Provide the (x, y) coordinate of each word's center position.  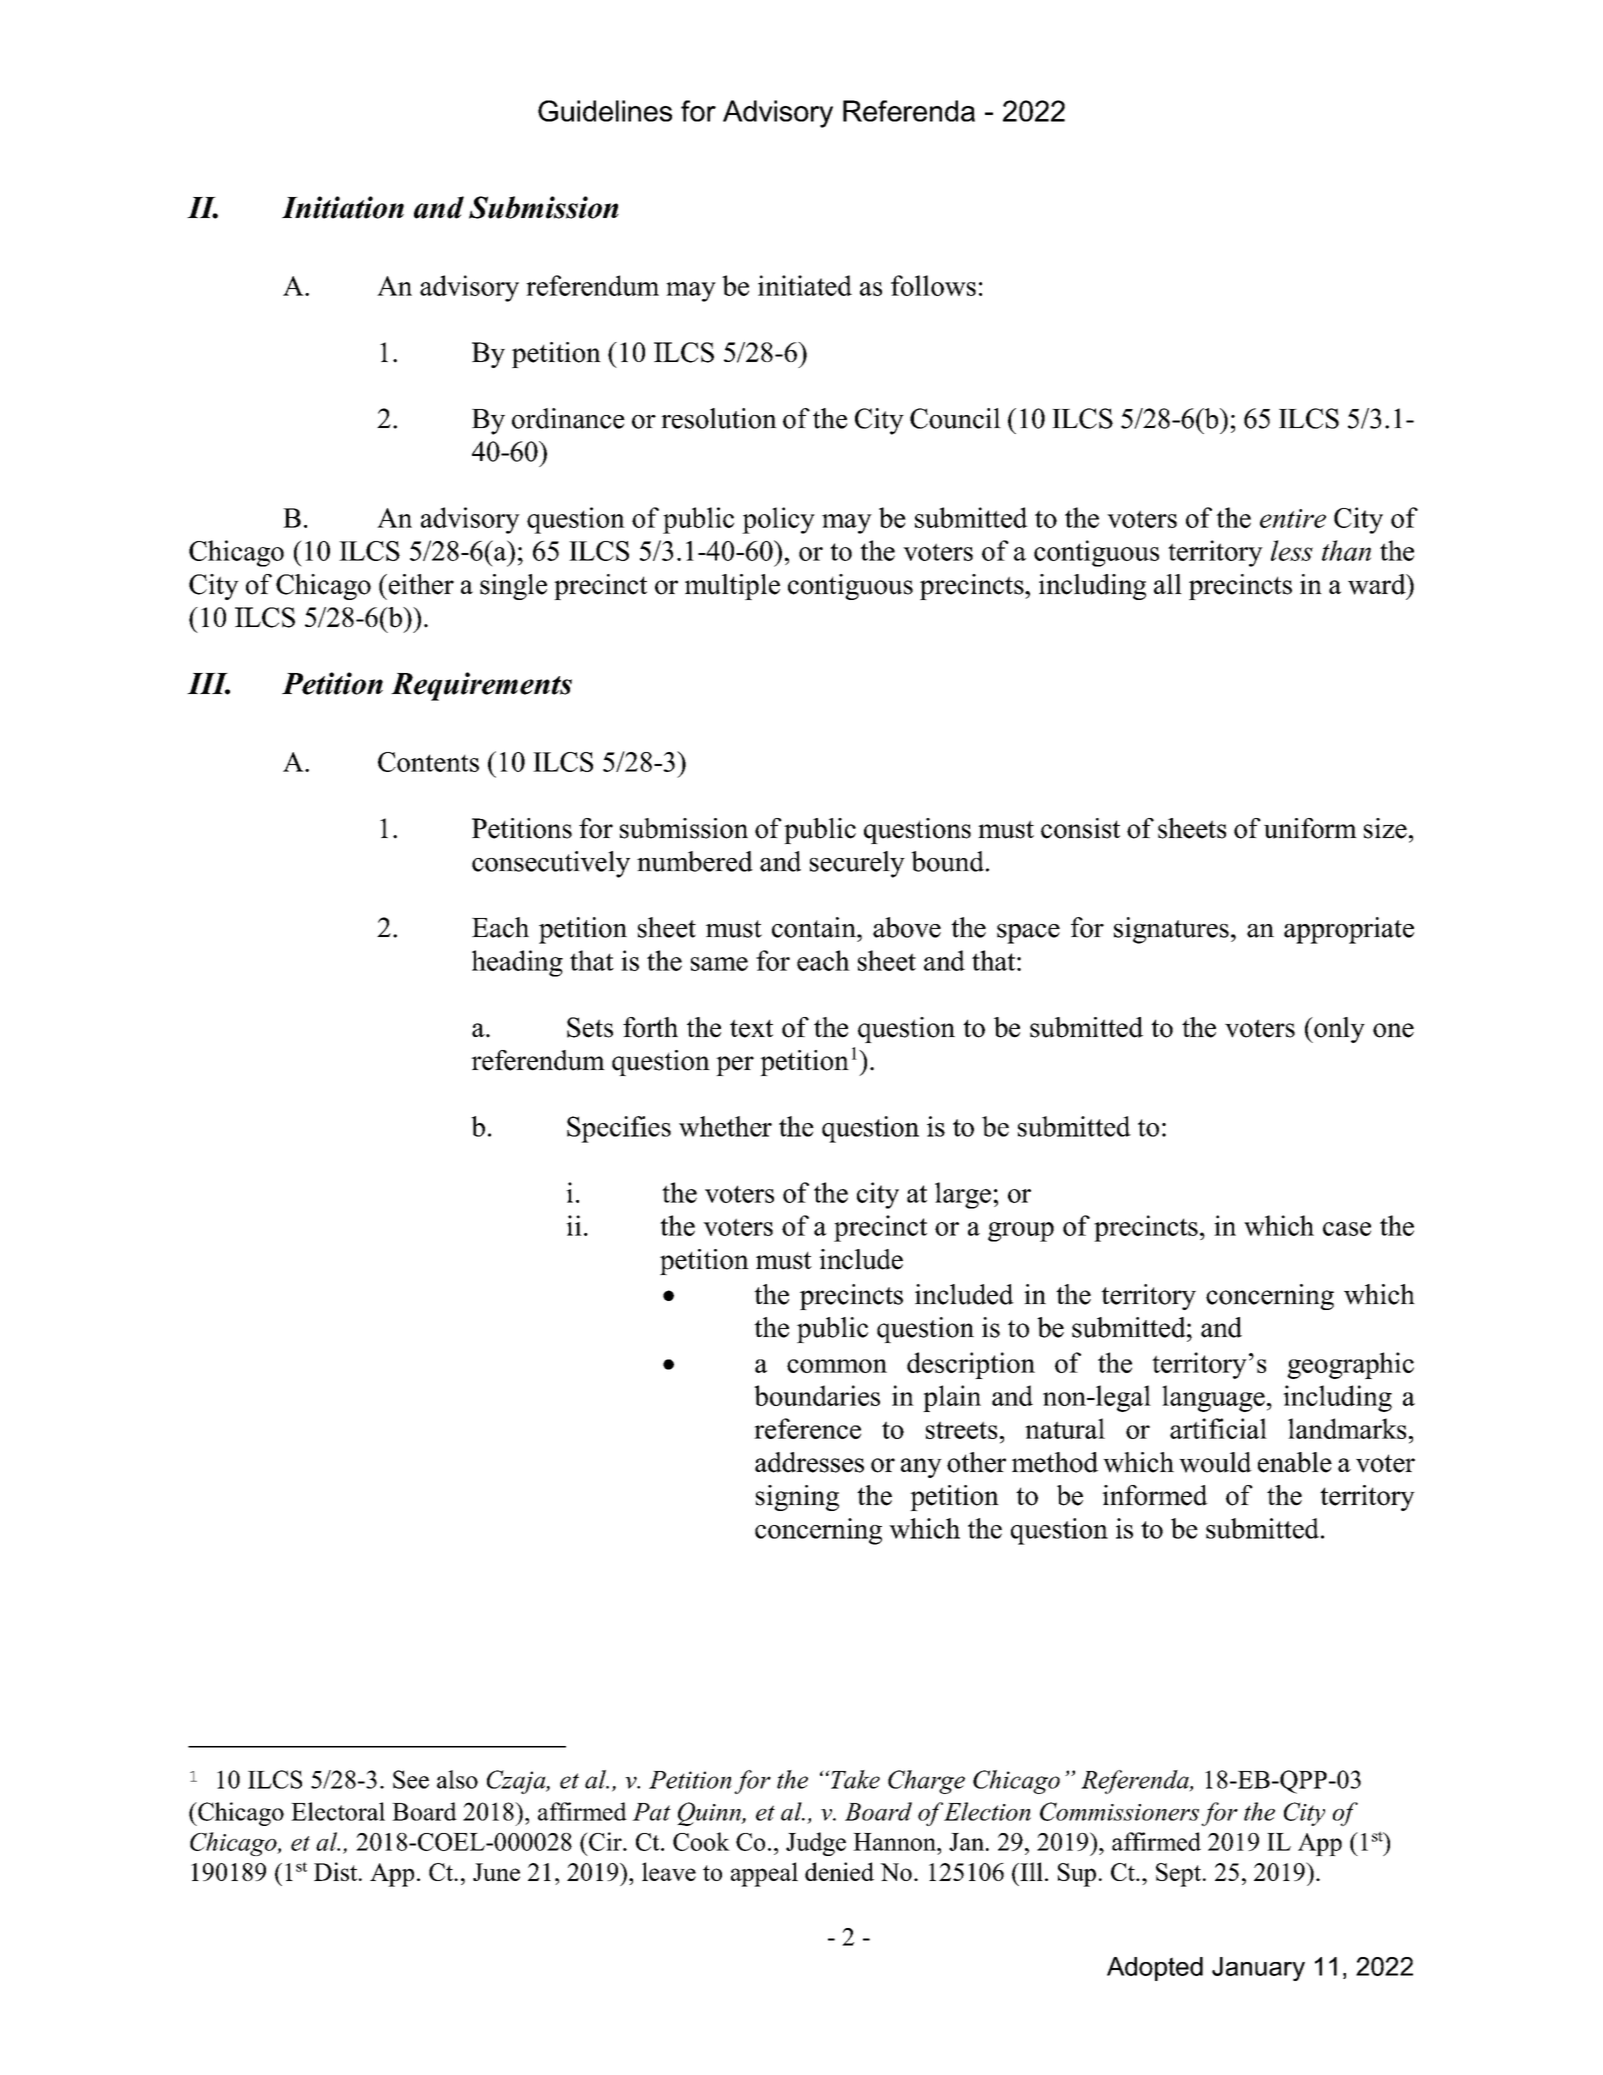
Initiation (343, 207)
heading (517, 963)
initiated (805, 285)
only (1338, 1030)
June (496, 1872)
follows (933, 285)
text (751, 1028)
